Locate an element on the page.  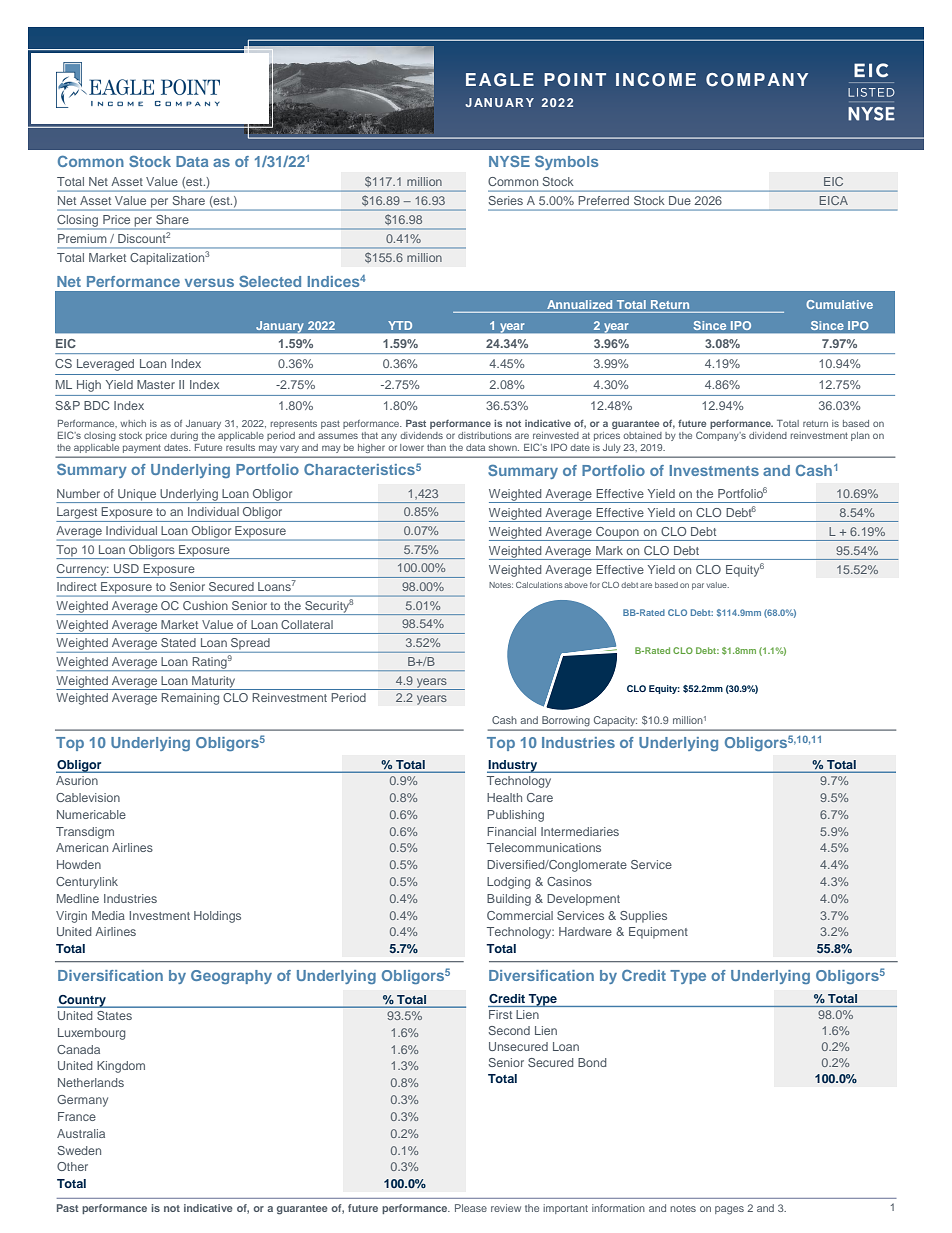
Unique is located at coordinates (137, 496).
